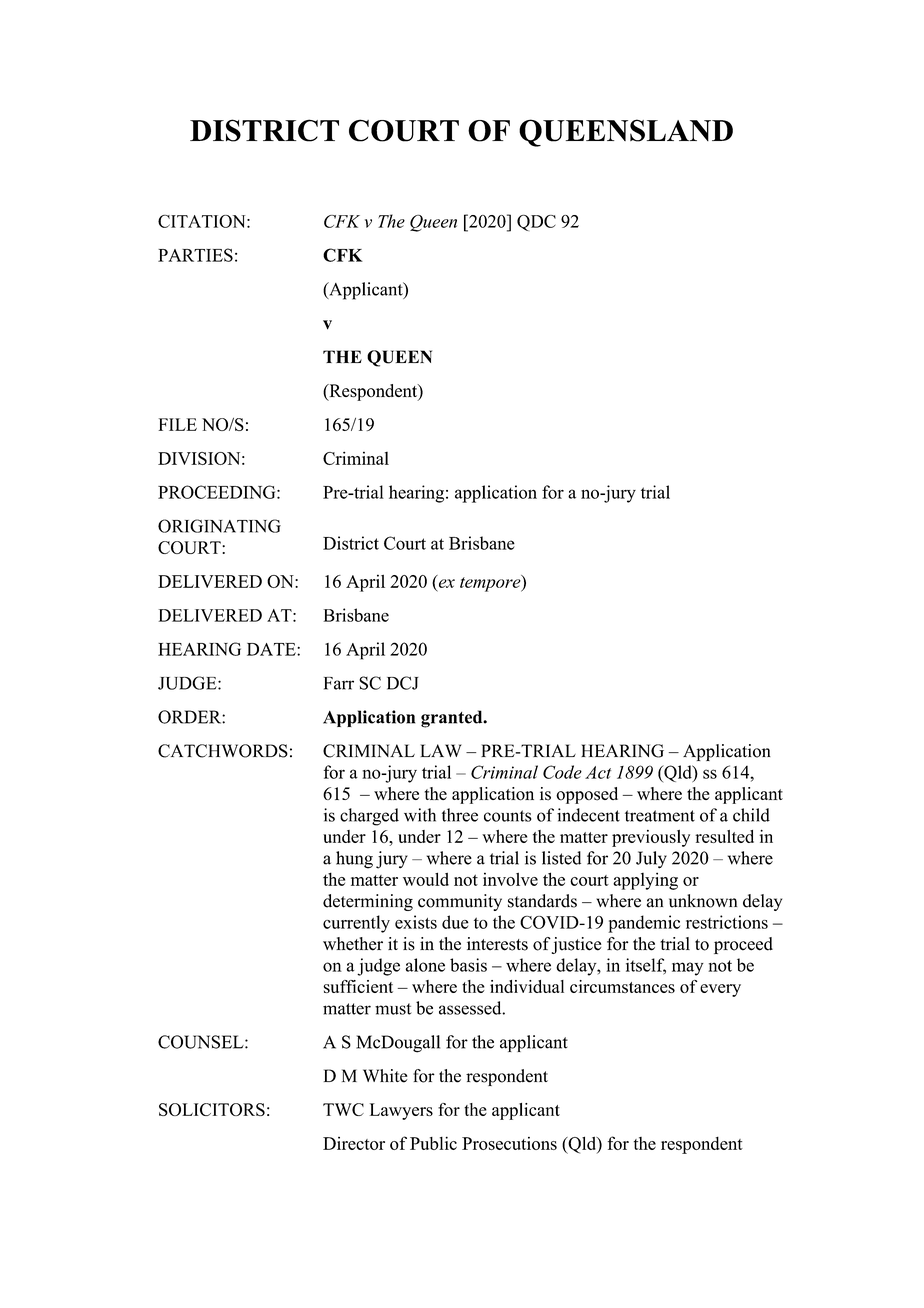  Describe the element at coordinates (339, 683) in the image. I see `Farr` at that location.
